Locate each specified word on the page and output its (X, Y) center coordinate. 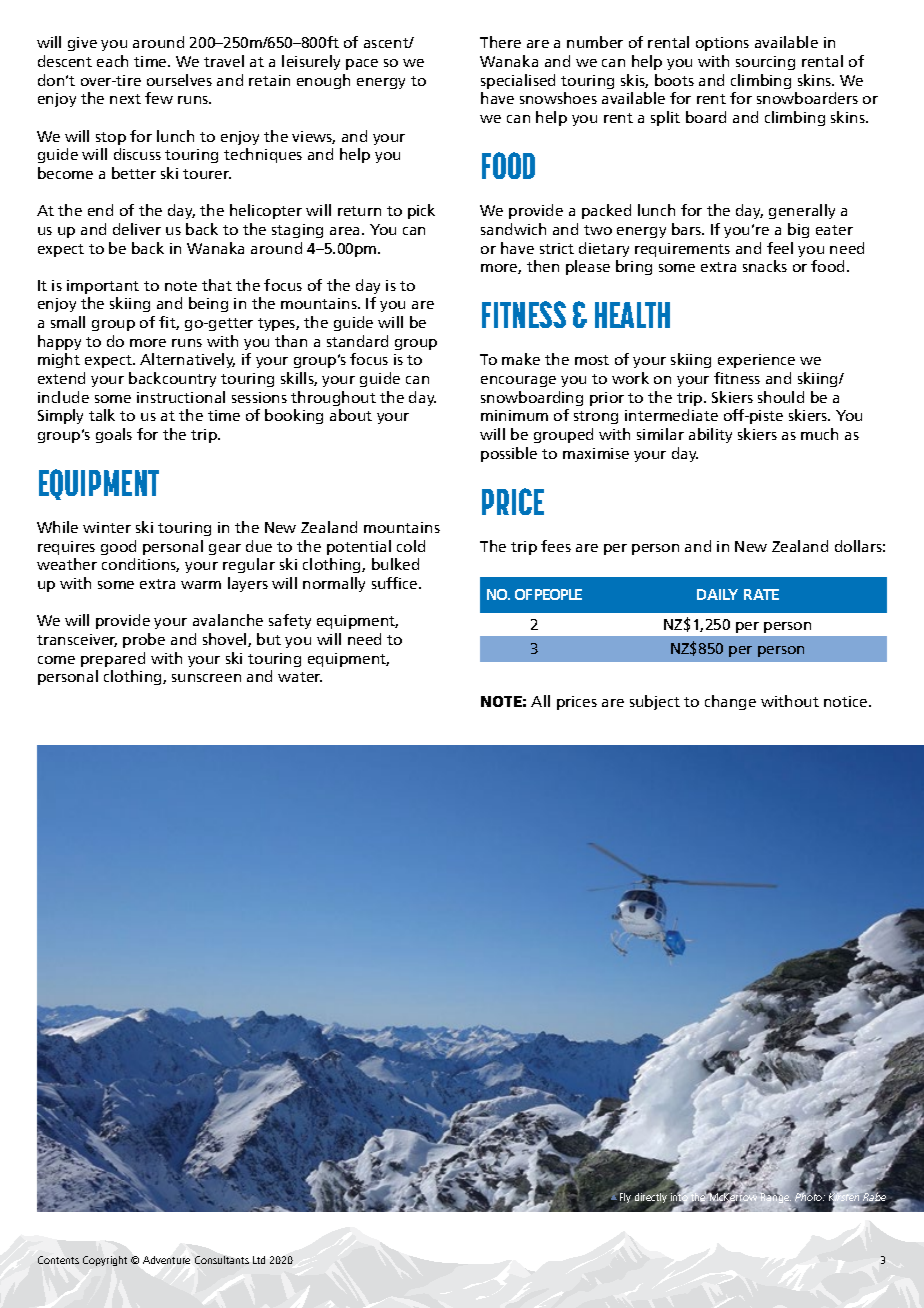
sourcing (765, 63)
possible (509, 454)
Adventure (166, 1260)
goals (114, 435)
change (730, 702)
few (159, 98)
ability (710, 435)
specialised (518, 81)
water (300, 677)
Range (776, 1197)
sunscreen (206, 678)
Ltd (259, 1260)
